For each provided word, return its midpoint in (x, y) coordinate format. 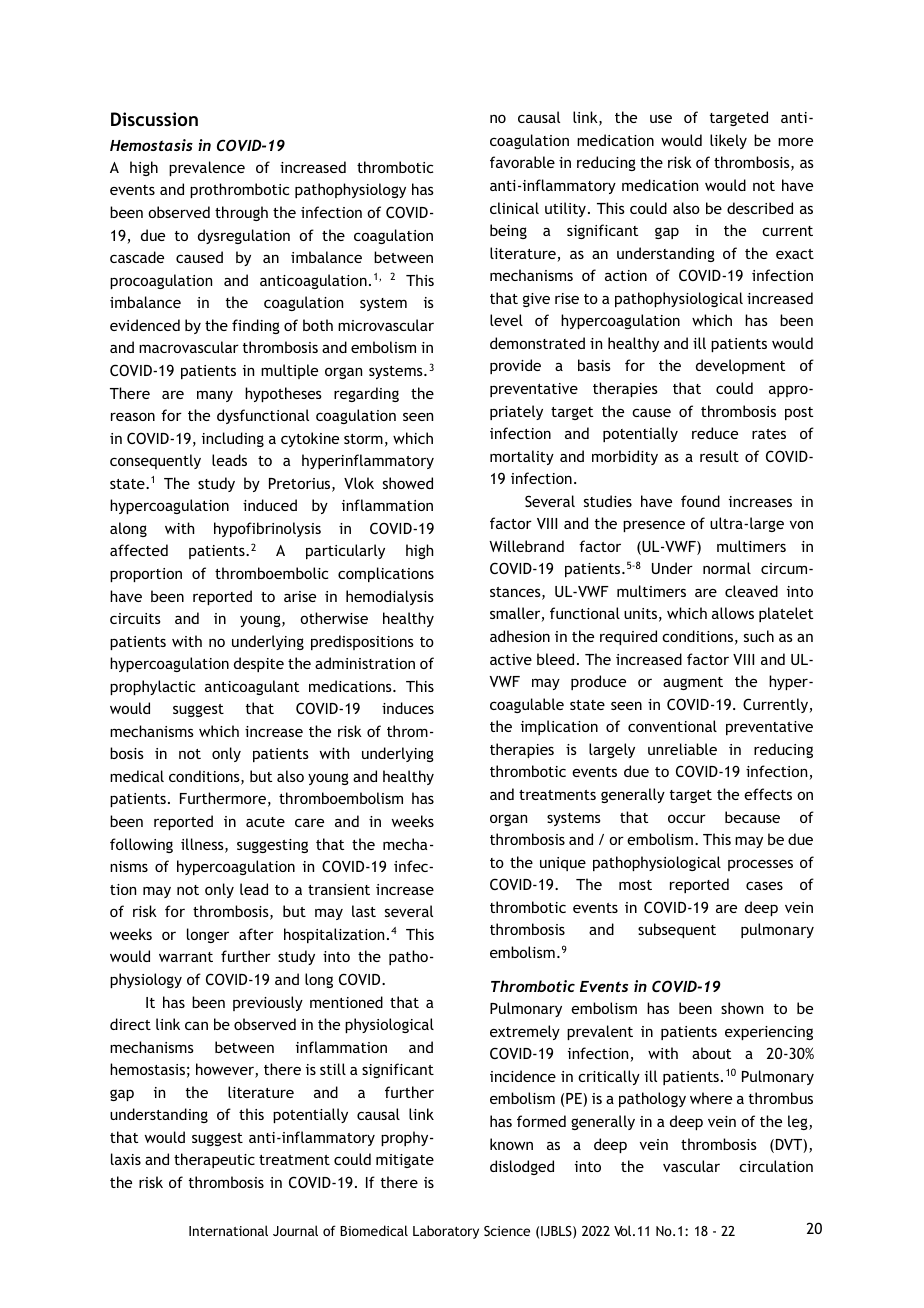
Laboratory (446, 1232)
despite (259, 664)
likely (728, 141)
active (511, 659)
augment (693, 683)
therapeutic (214, 1160)
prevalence (207, 168)
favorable (522, 162)
